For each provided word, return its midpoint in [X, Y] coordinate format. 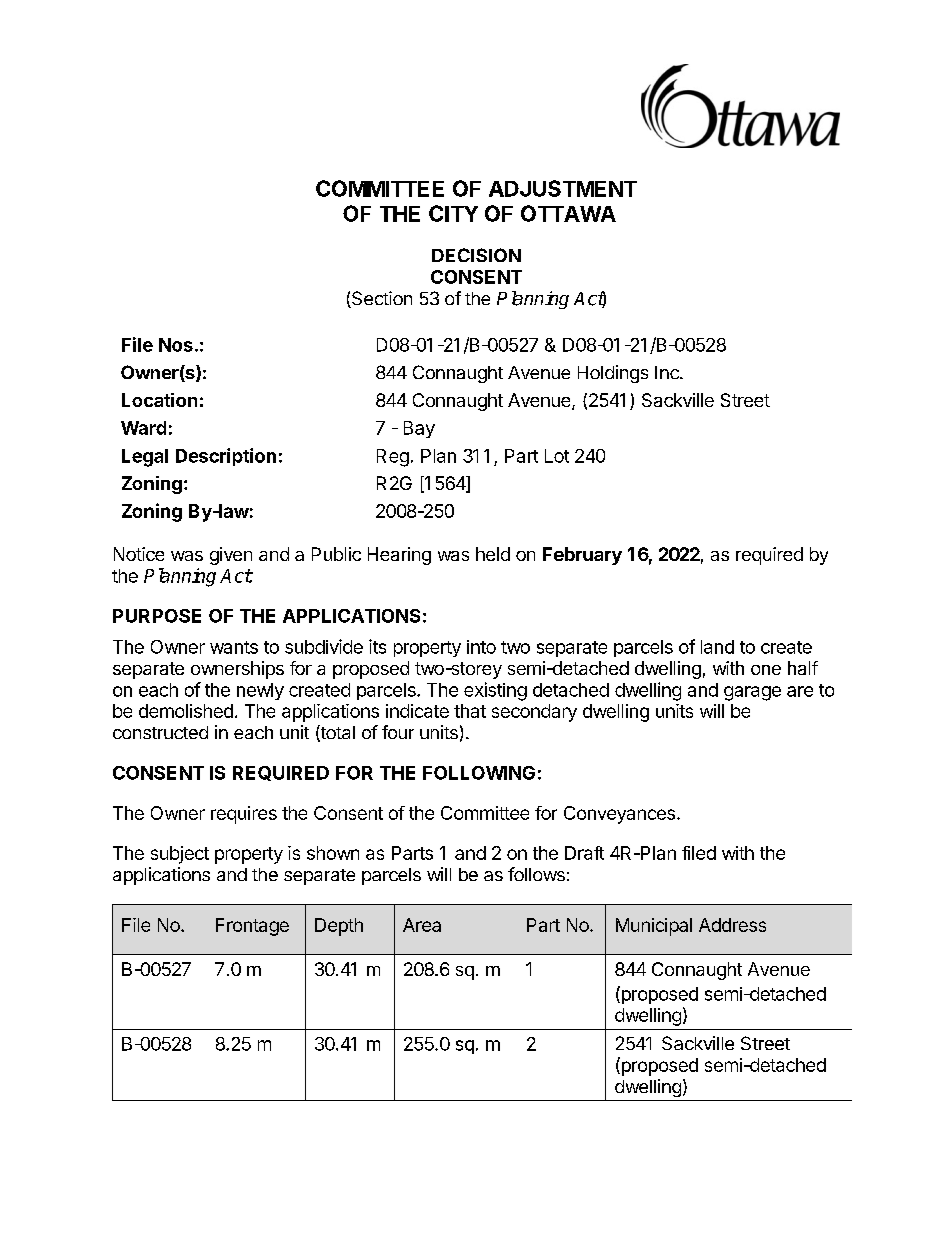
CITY [453, 213]
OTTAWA [568, 213]
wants [234, 647]
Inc [668, 372]
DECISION [476, 255]
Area [422, 925]
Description [226, 457]
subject [180, 855]
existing [495, 691]
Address [732, 925]
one [766, 670]
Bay [419, 429]
